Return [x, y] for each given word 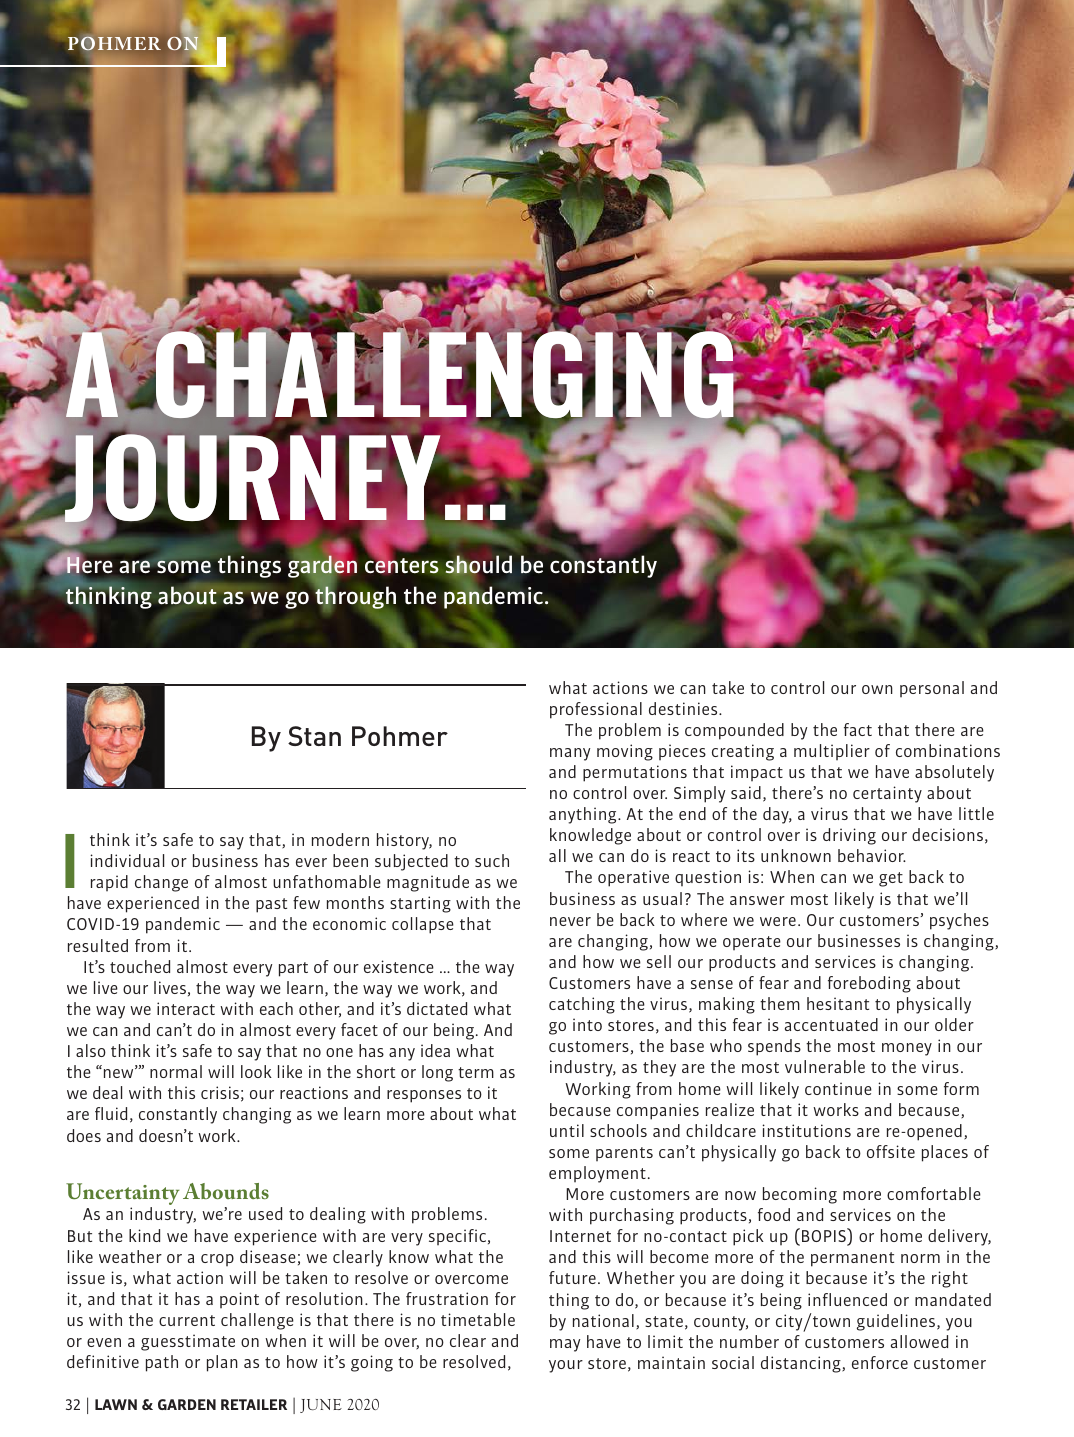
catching [582, 1005]
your [566, 1366]
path [162, 1363]
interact [186, 1008]
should [479, 565]
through [355, 597]
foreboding [869, 984]
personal [932, 689]
